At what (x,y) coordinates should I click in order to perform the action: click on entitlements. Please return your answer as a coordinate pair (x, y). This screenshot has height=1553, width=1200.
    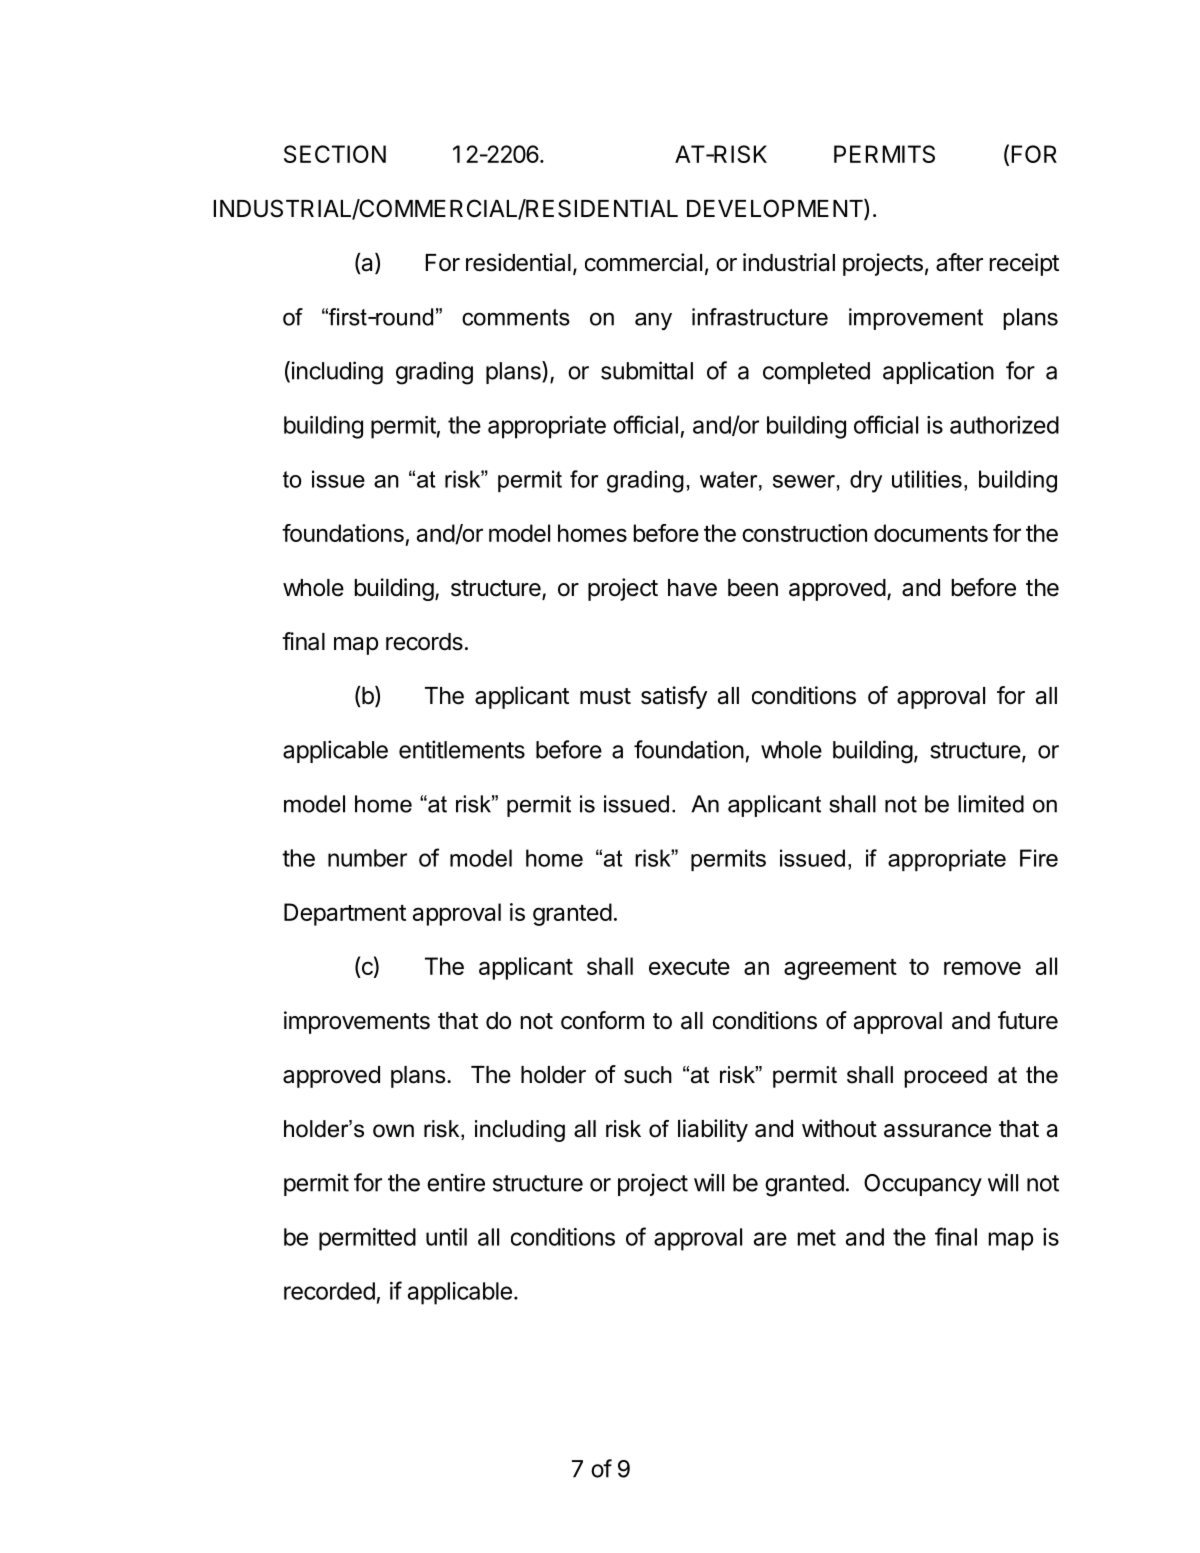
    Looking at the image, I should click on (462, 749).
